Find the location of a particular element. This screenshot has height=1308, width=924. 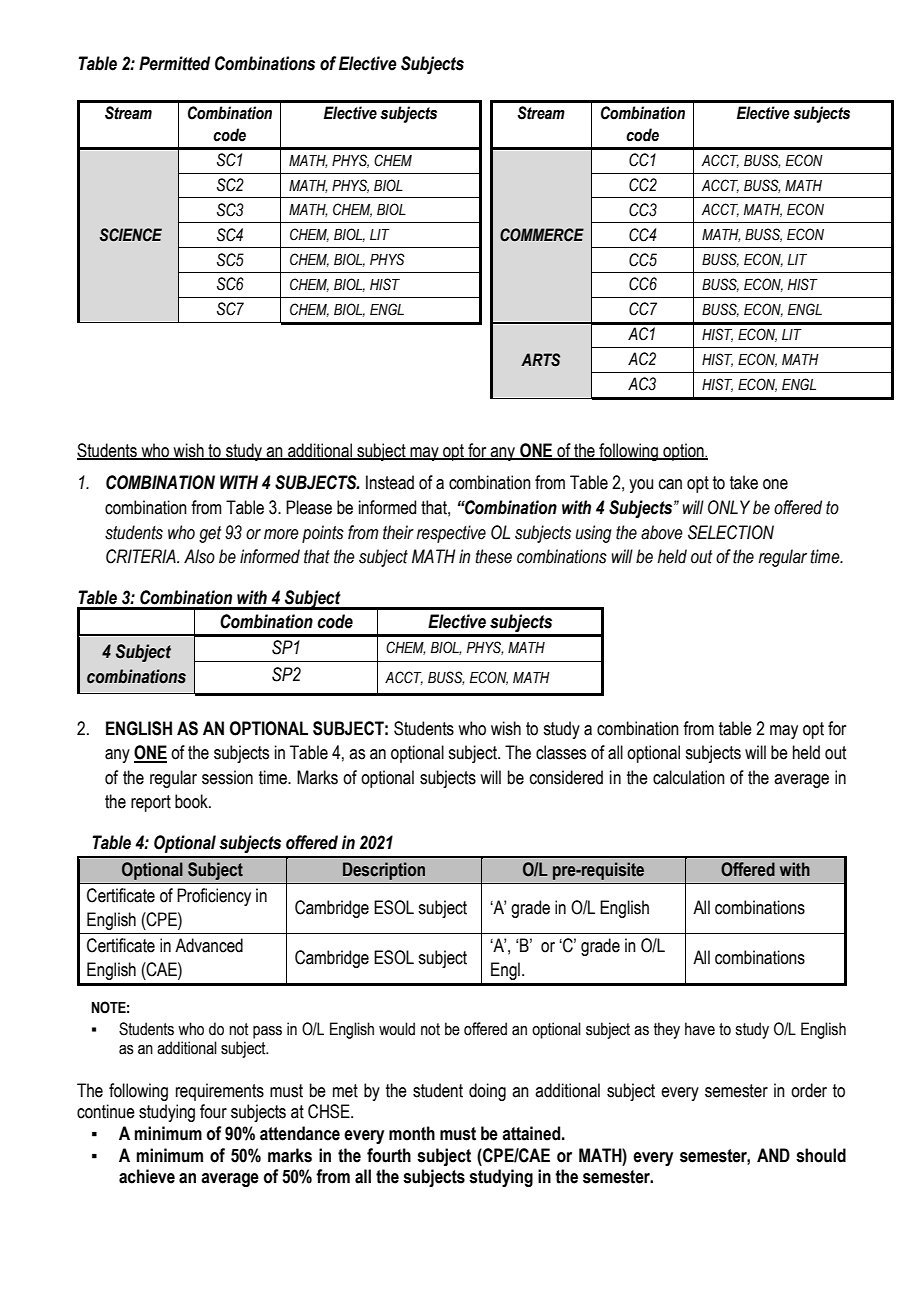

Permitted is located at coordinates (174, 63).
